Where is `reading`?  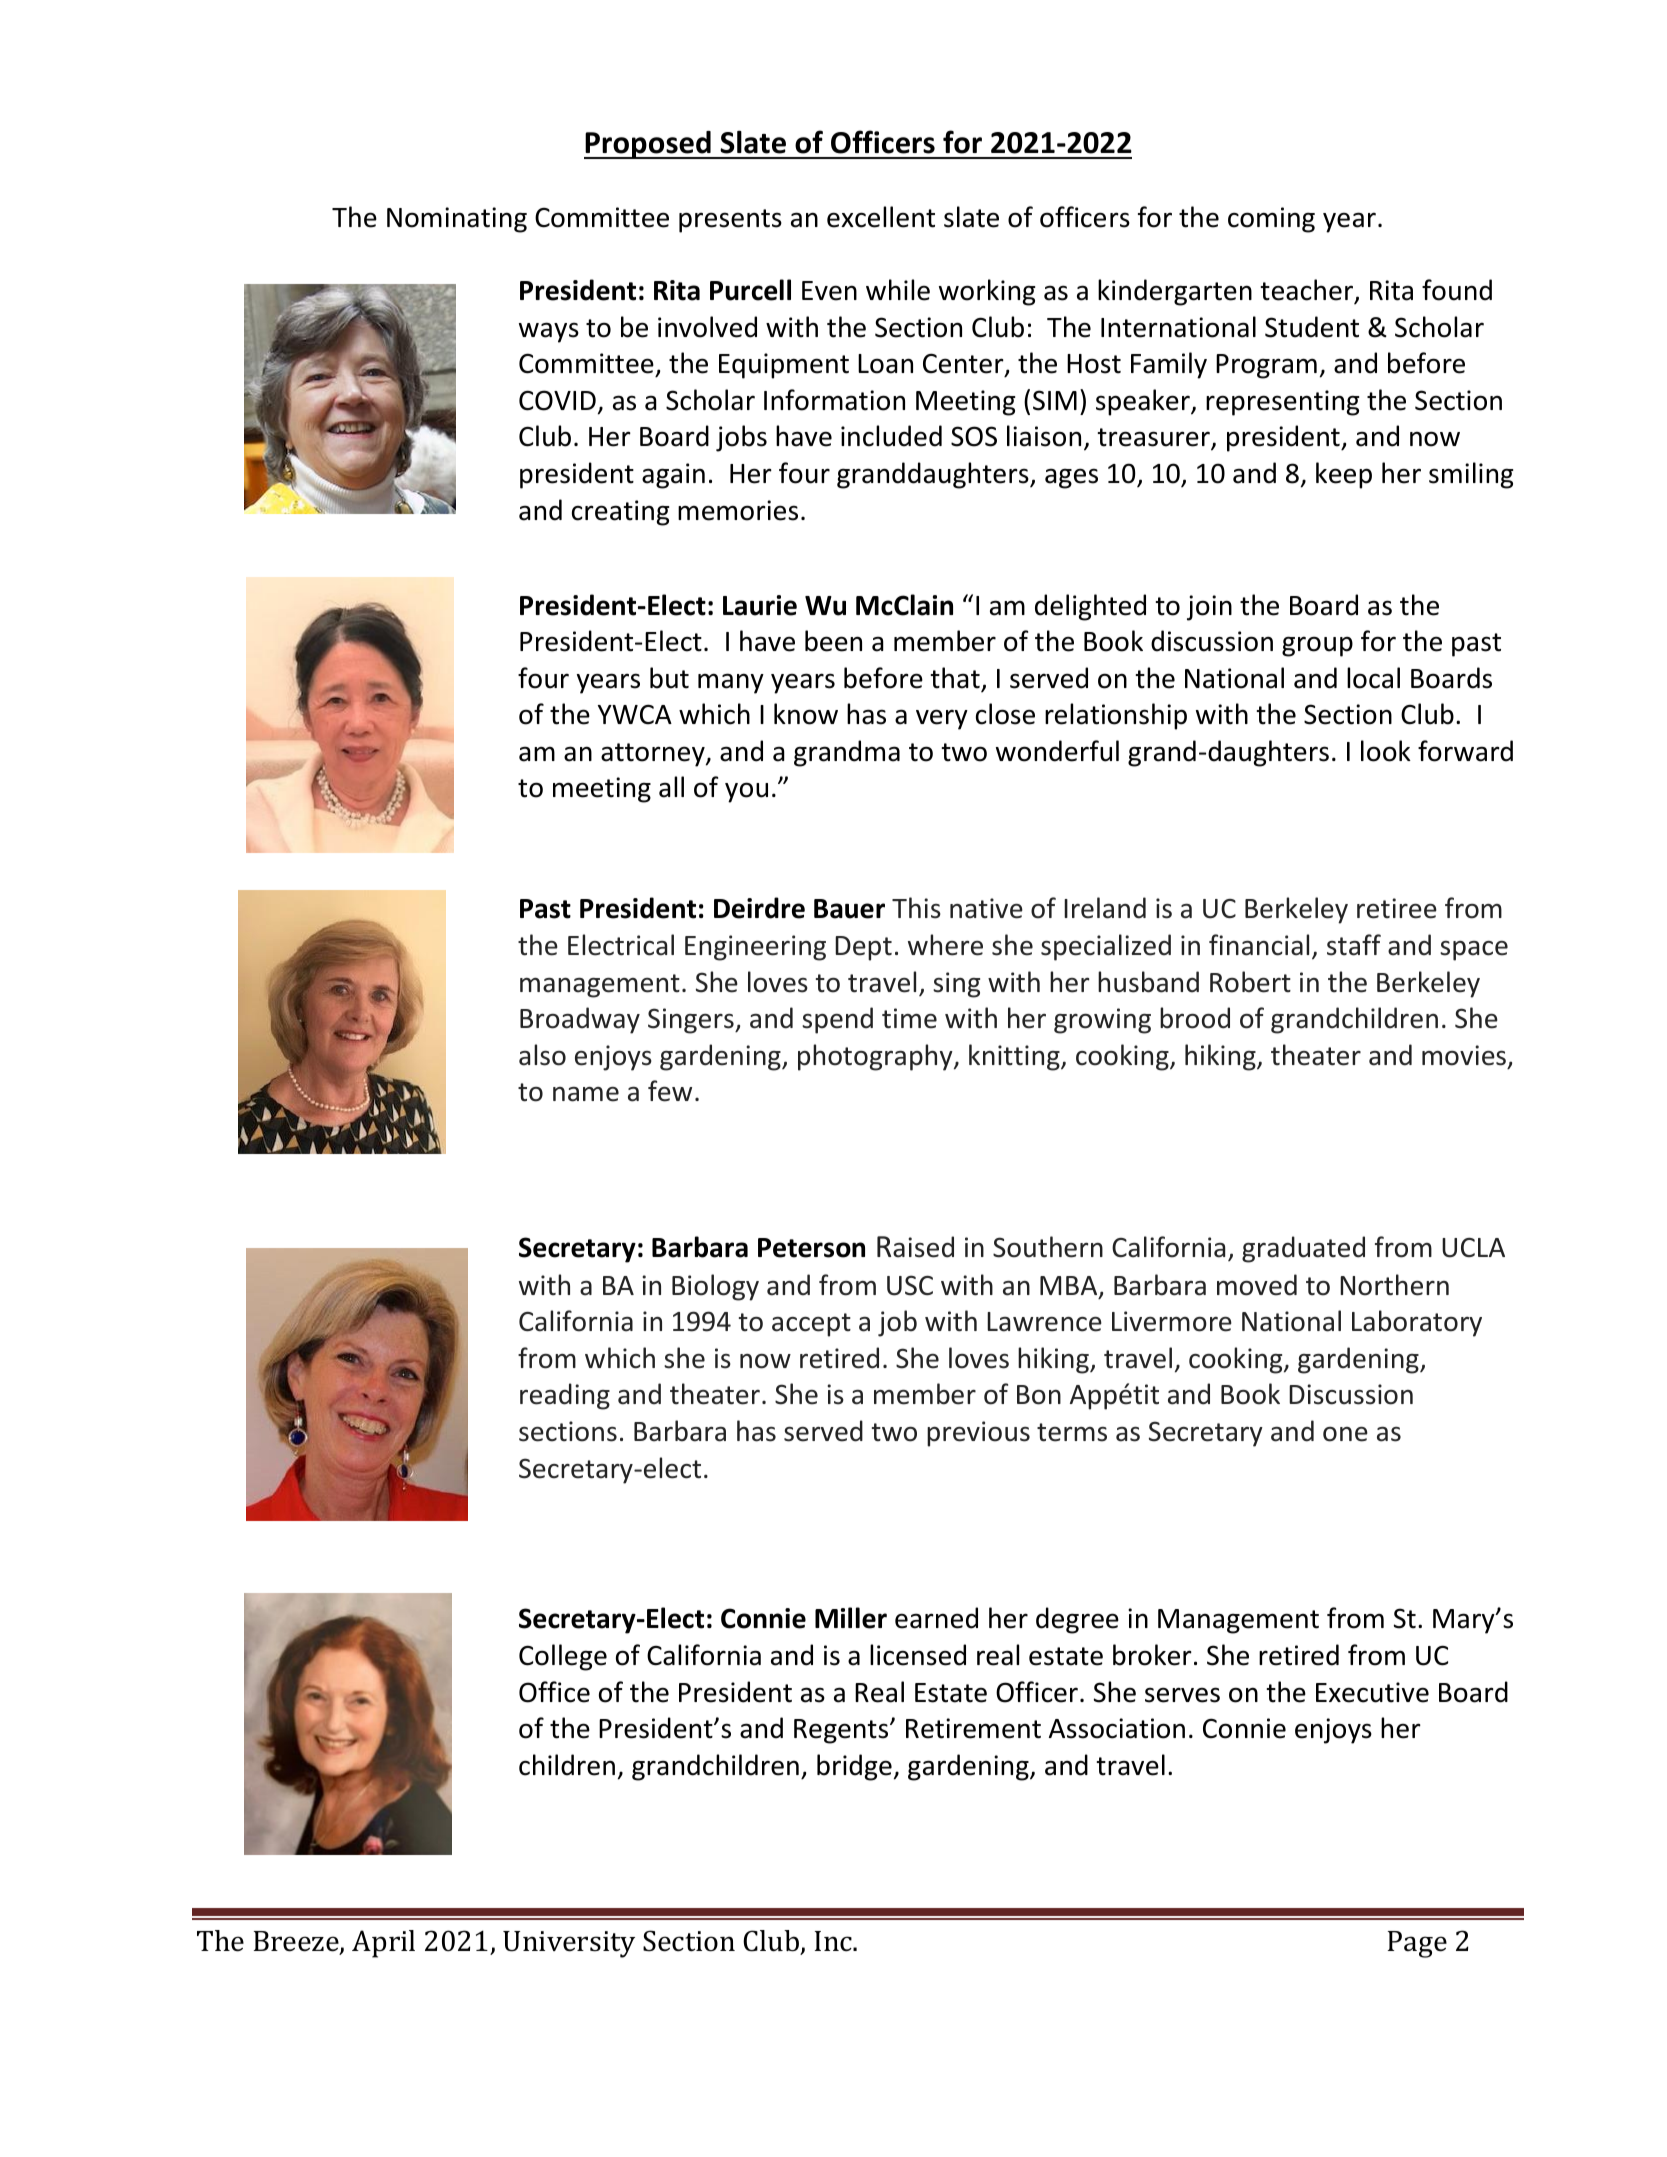
reading is located at coordinates (565, 1396).
